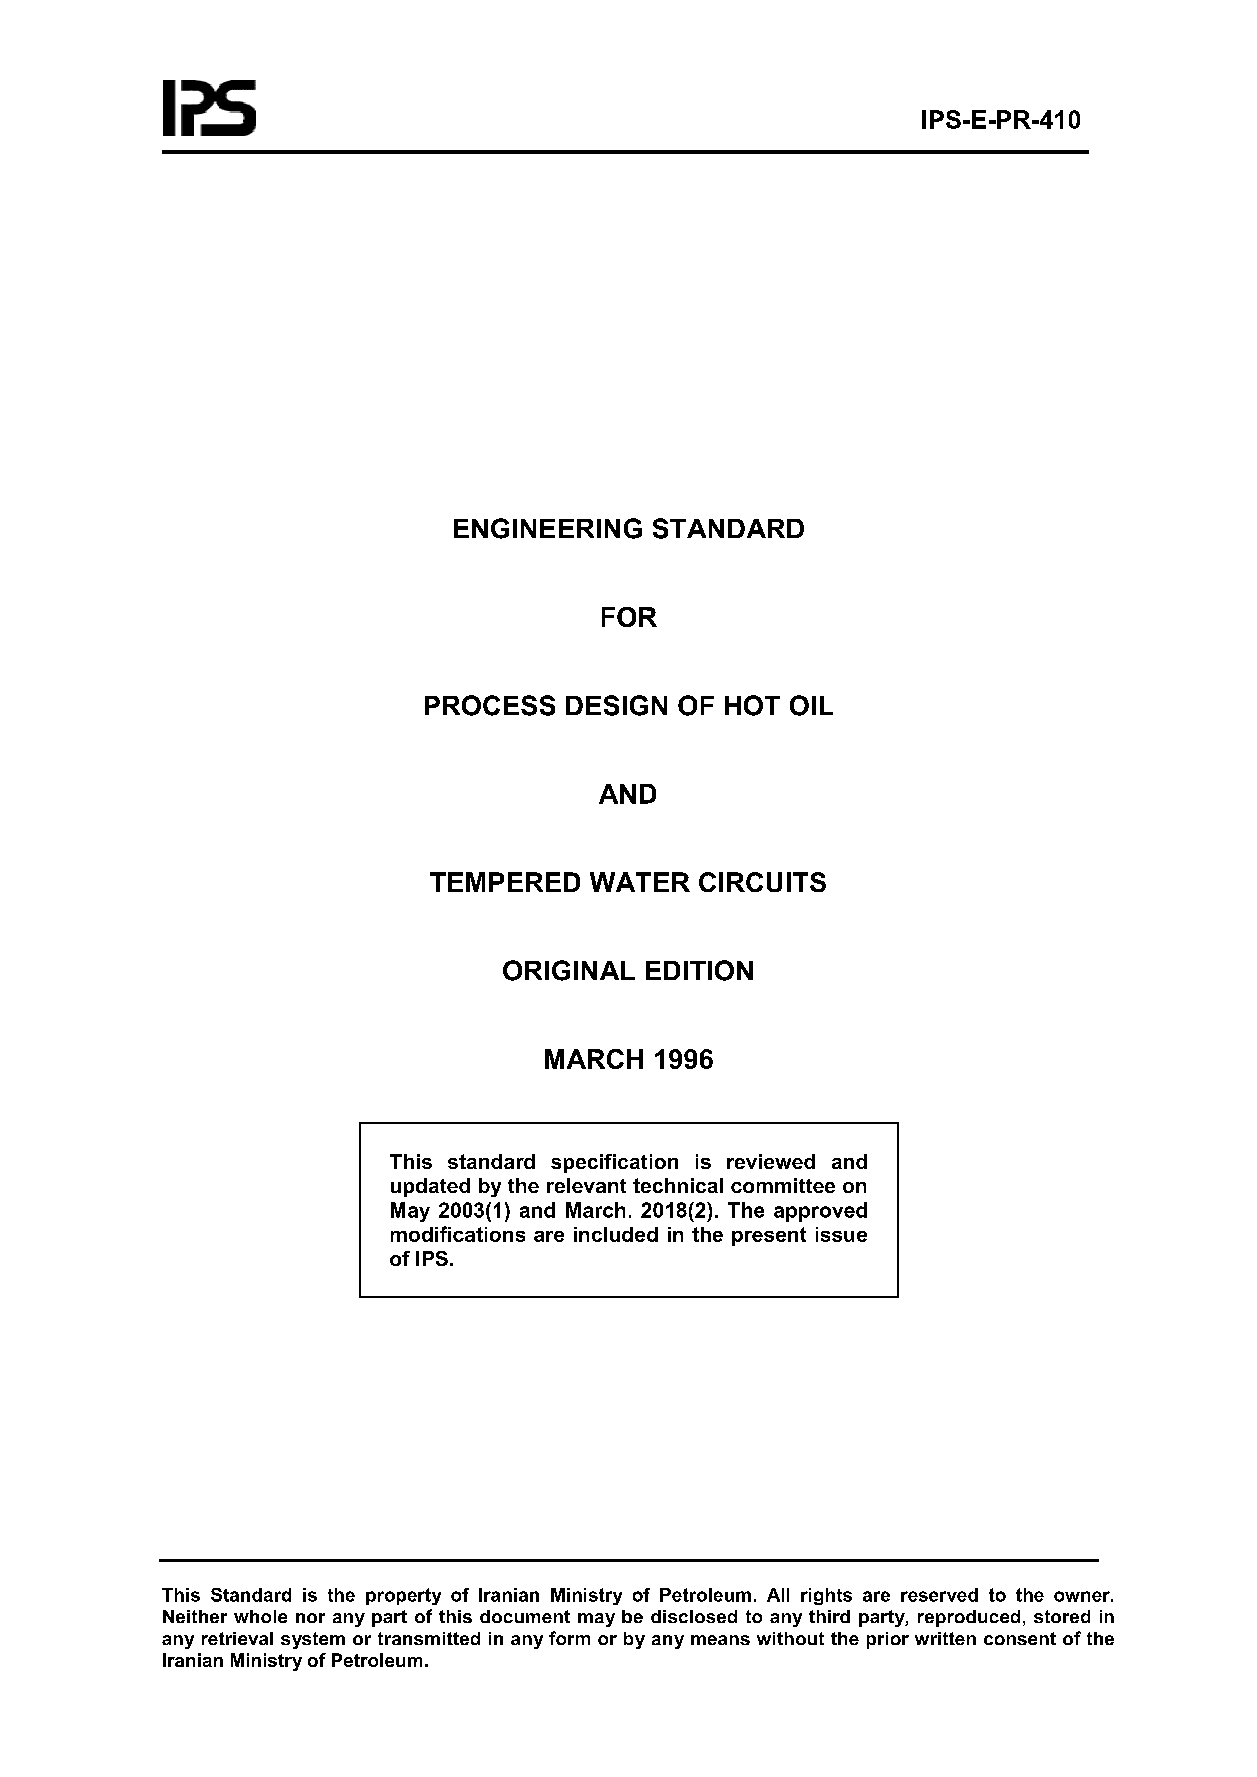  What do you see at coordinates (616, 1234) in the image?
I see `included` at bounding box center [616, 1234].
